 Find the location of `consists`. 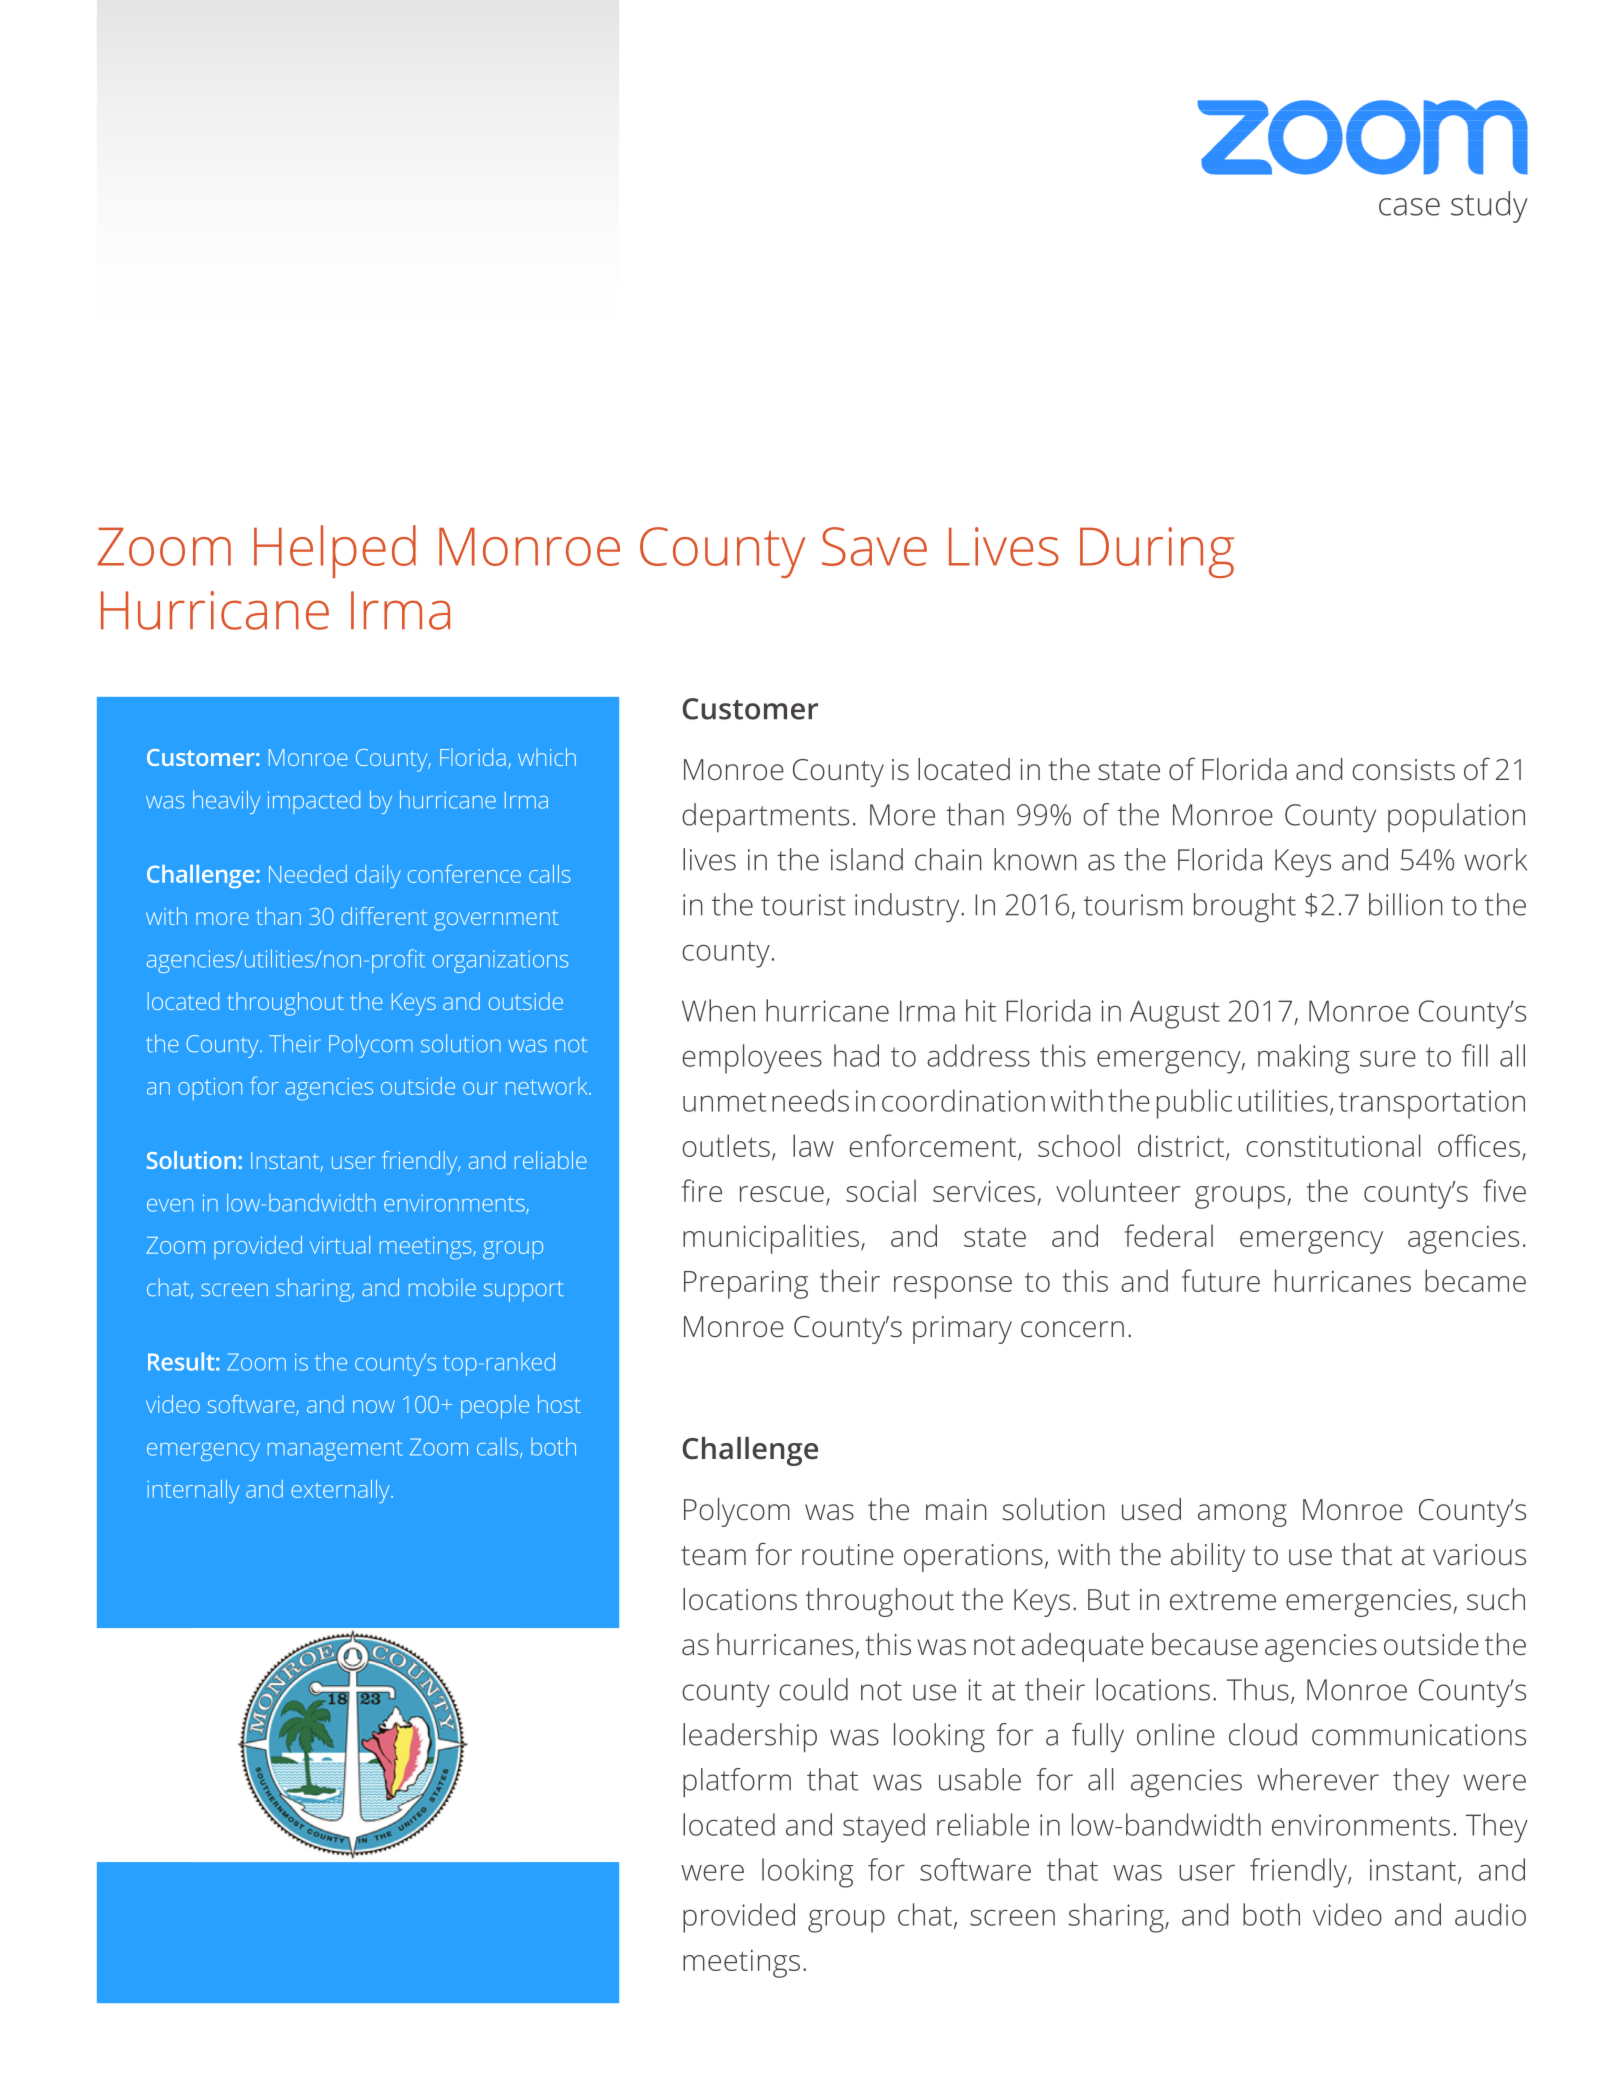

consists is located at coordinates (1403, 770).
